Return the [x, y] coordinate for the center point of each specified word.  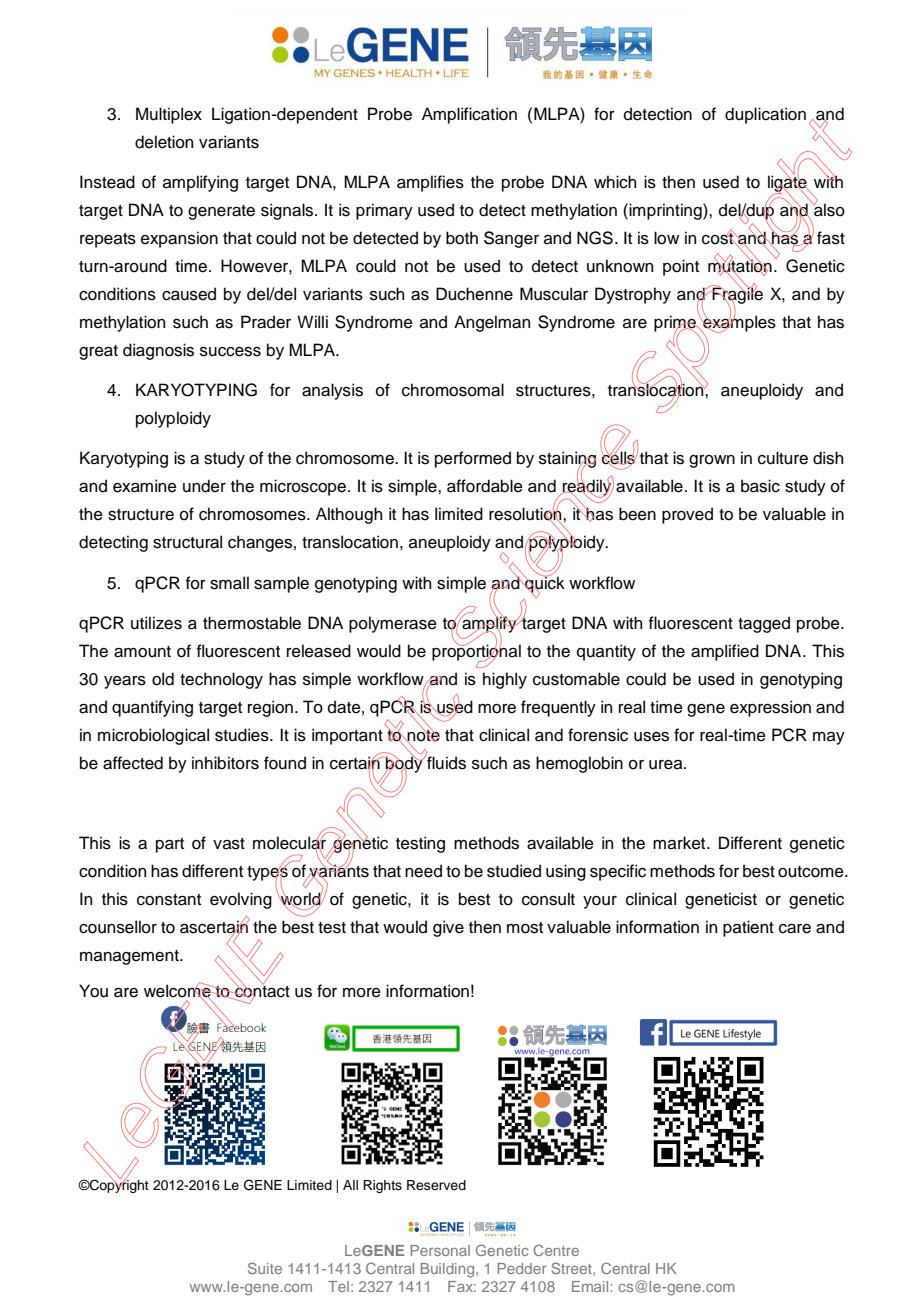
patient [748, 928]
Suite [265, 1268]
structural [187, 542]
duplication [765, 115]
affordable [485, 486]
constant [169, 900]
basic [760, 486]
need [423, 871]
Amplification [469, 115]
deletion [164, 142]
